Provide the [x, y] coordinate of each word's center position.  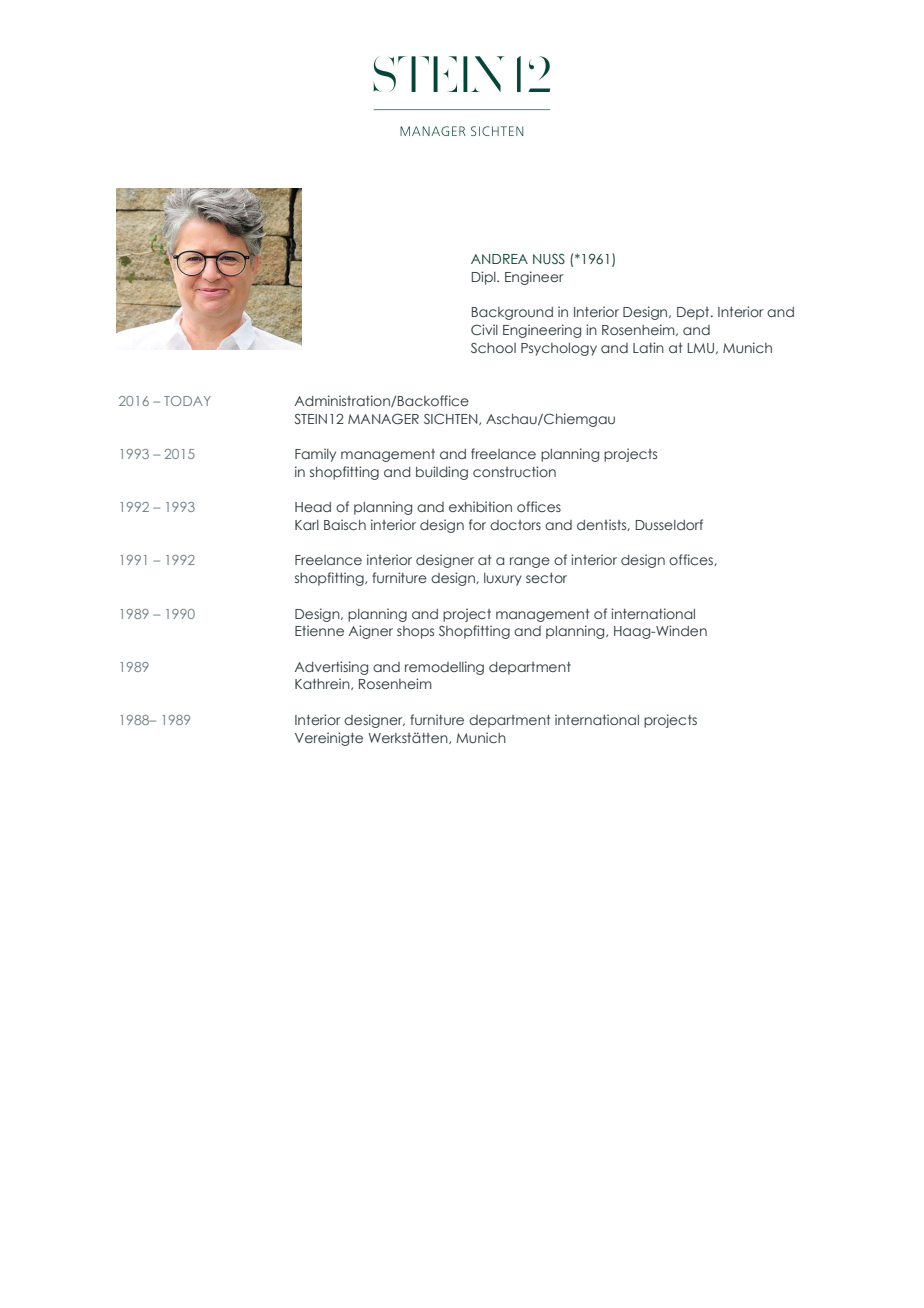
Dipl [485, 278]
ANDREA [499, 259]
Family [315, 455]
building [442, 473]
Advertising [331, 668]
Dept [694, 313]
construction [514, 471]
